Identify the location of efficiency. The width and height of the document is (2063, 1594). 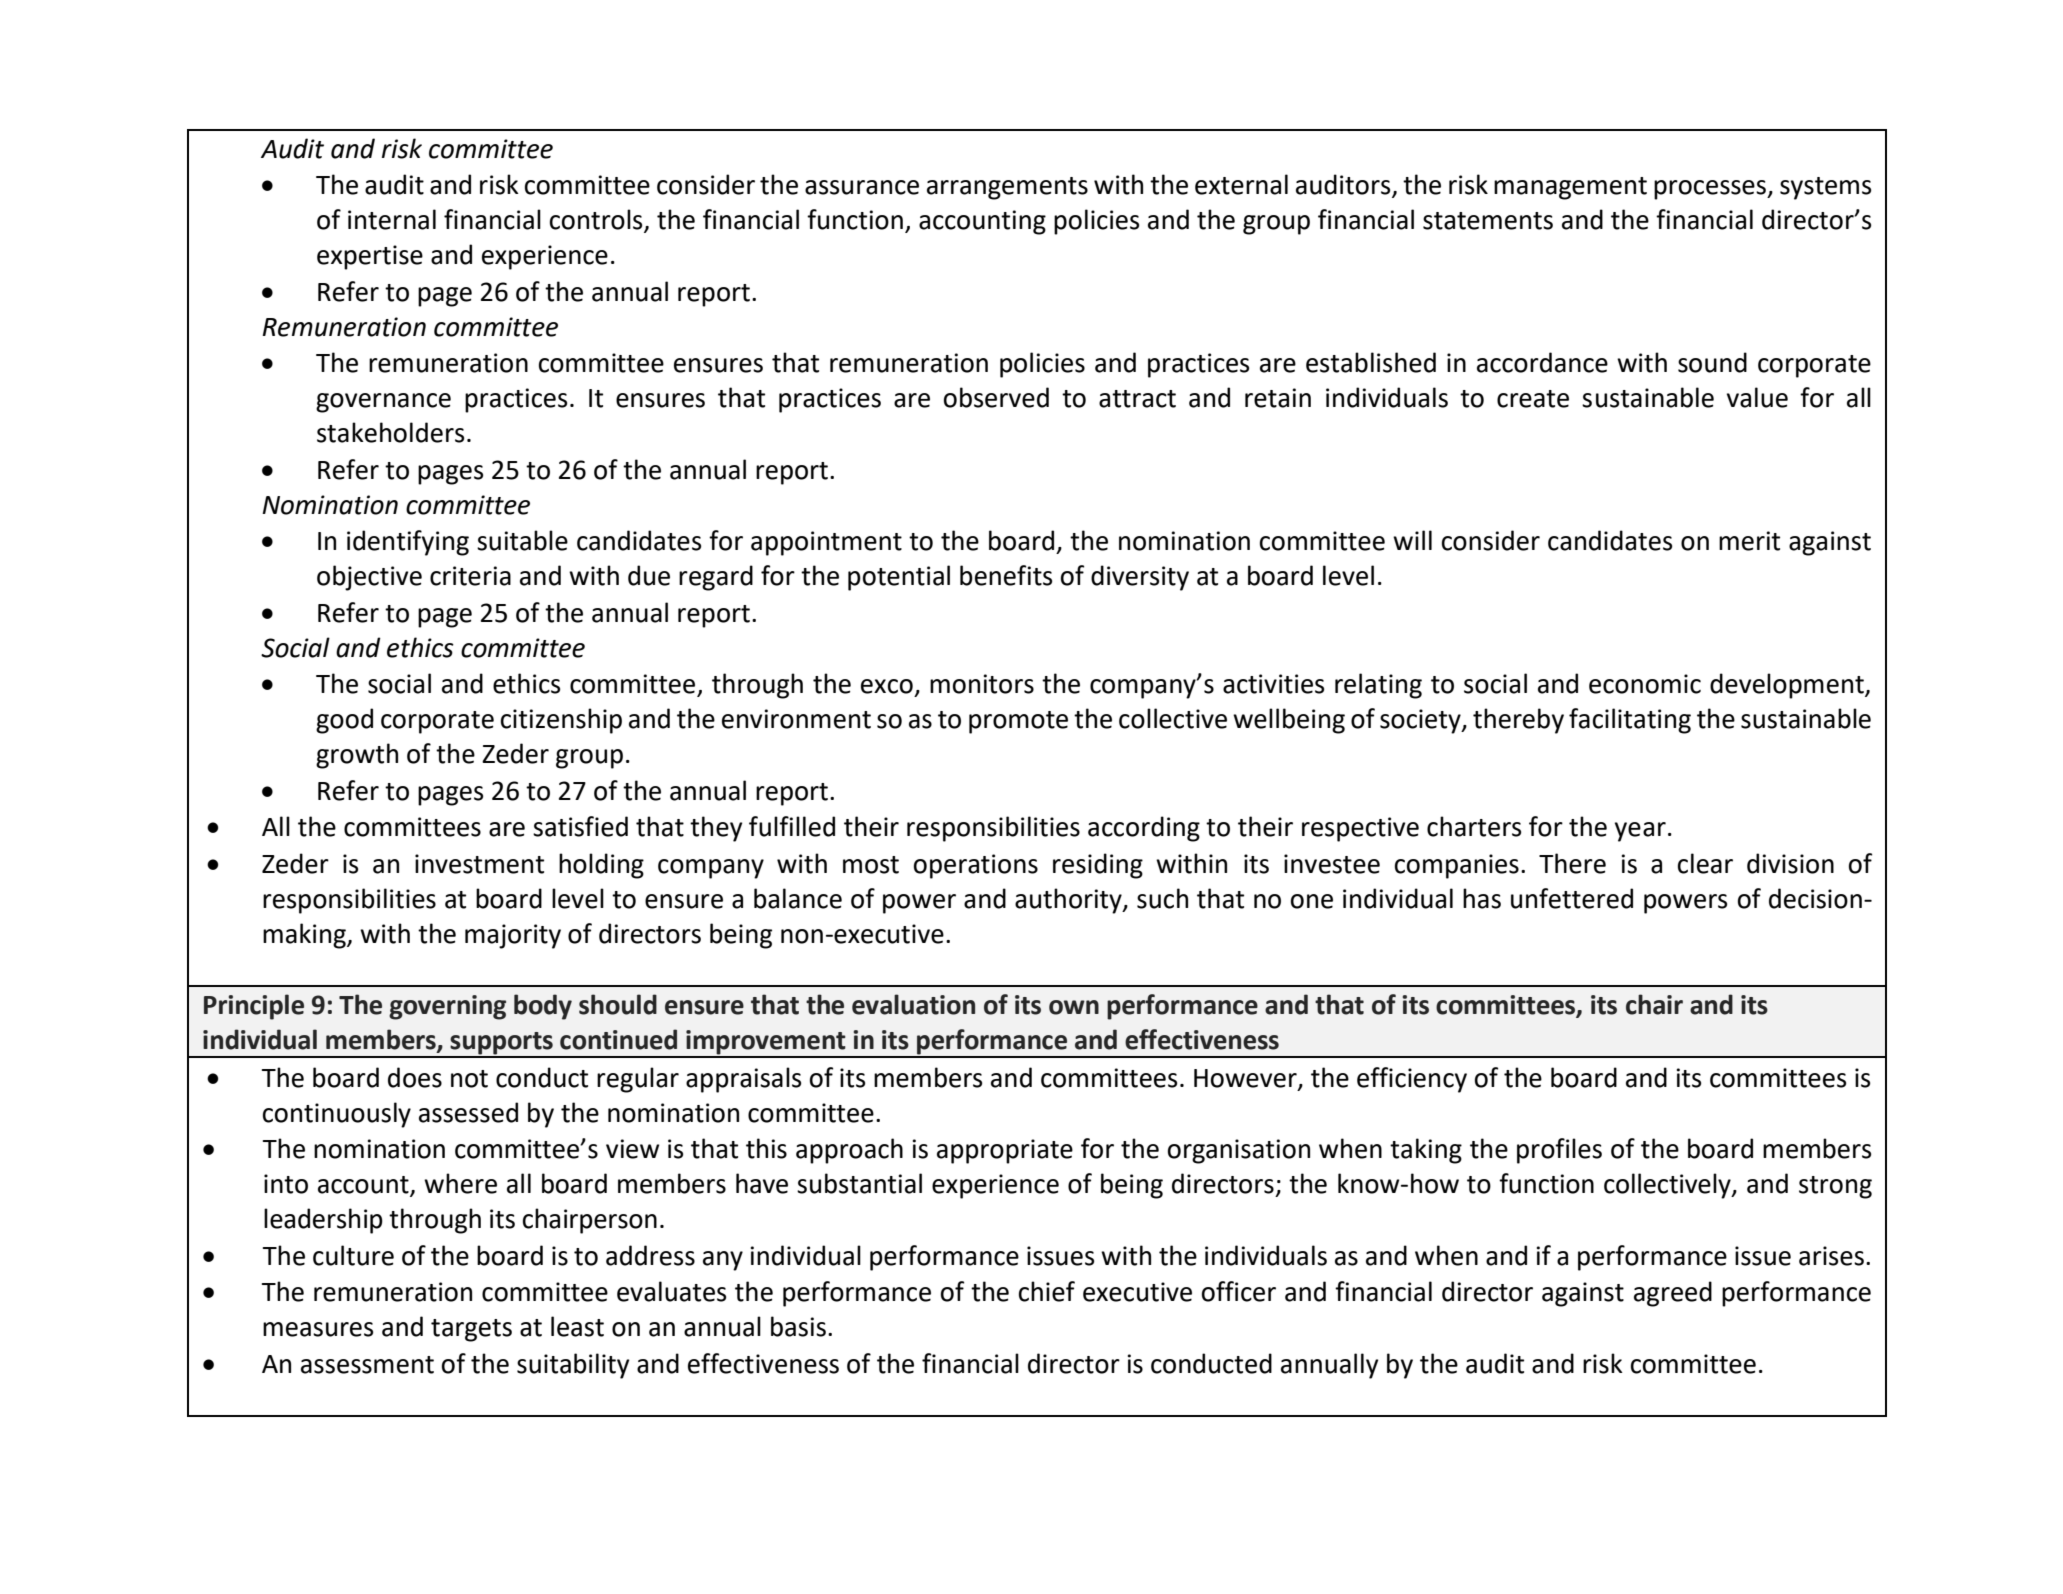
(1412, 1080).
